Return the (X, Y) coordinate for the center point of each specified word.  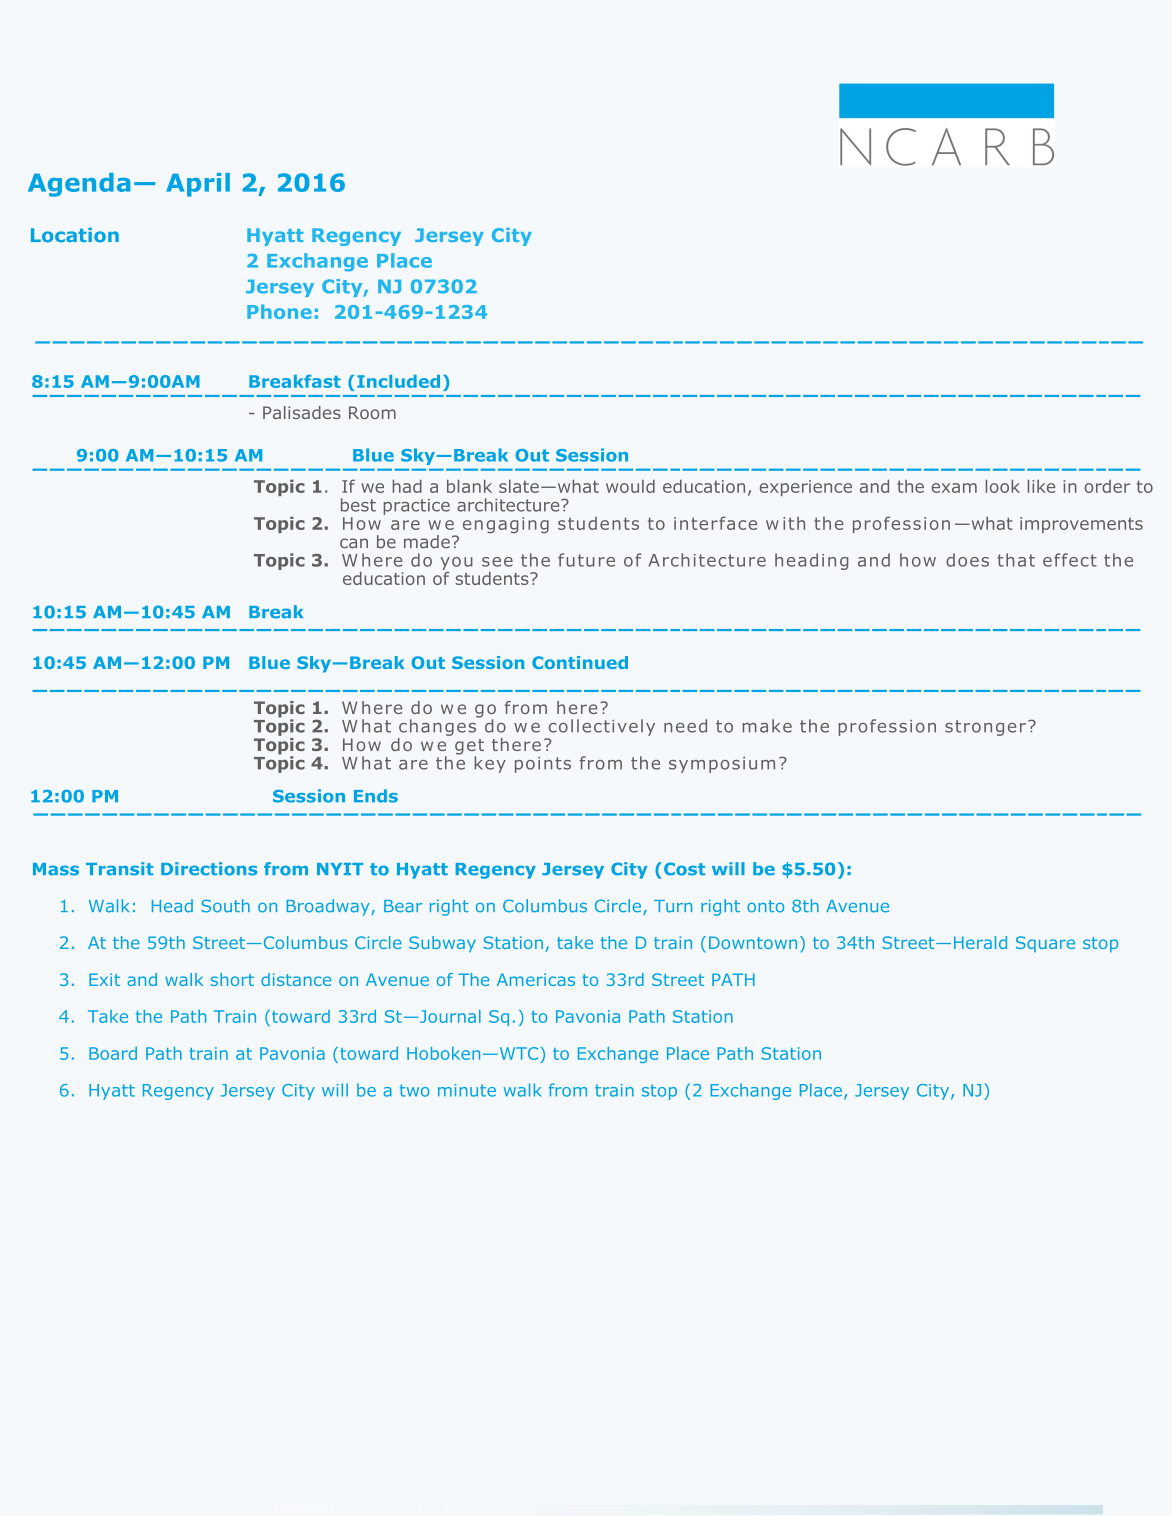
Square (1045, 944)
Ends (376, 796)
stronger (985, 728)
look (1003, 486)
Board (113, 1053)
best (358, 505)
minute (467, 1090)
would (630, 486)
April (198, 185)
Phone (279, 311)
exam (954, 488)
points (543, 765)
